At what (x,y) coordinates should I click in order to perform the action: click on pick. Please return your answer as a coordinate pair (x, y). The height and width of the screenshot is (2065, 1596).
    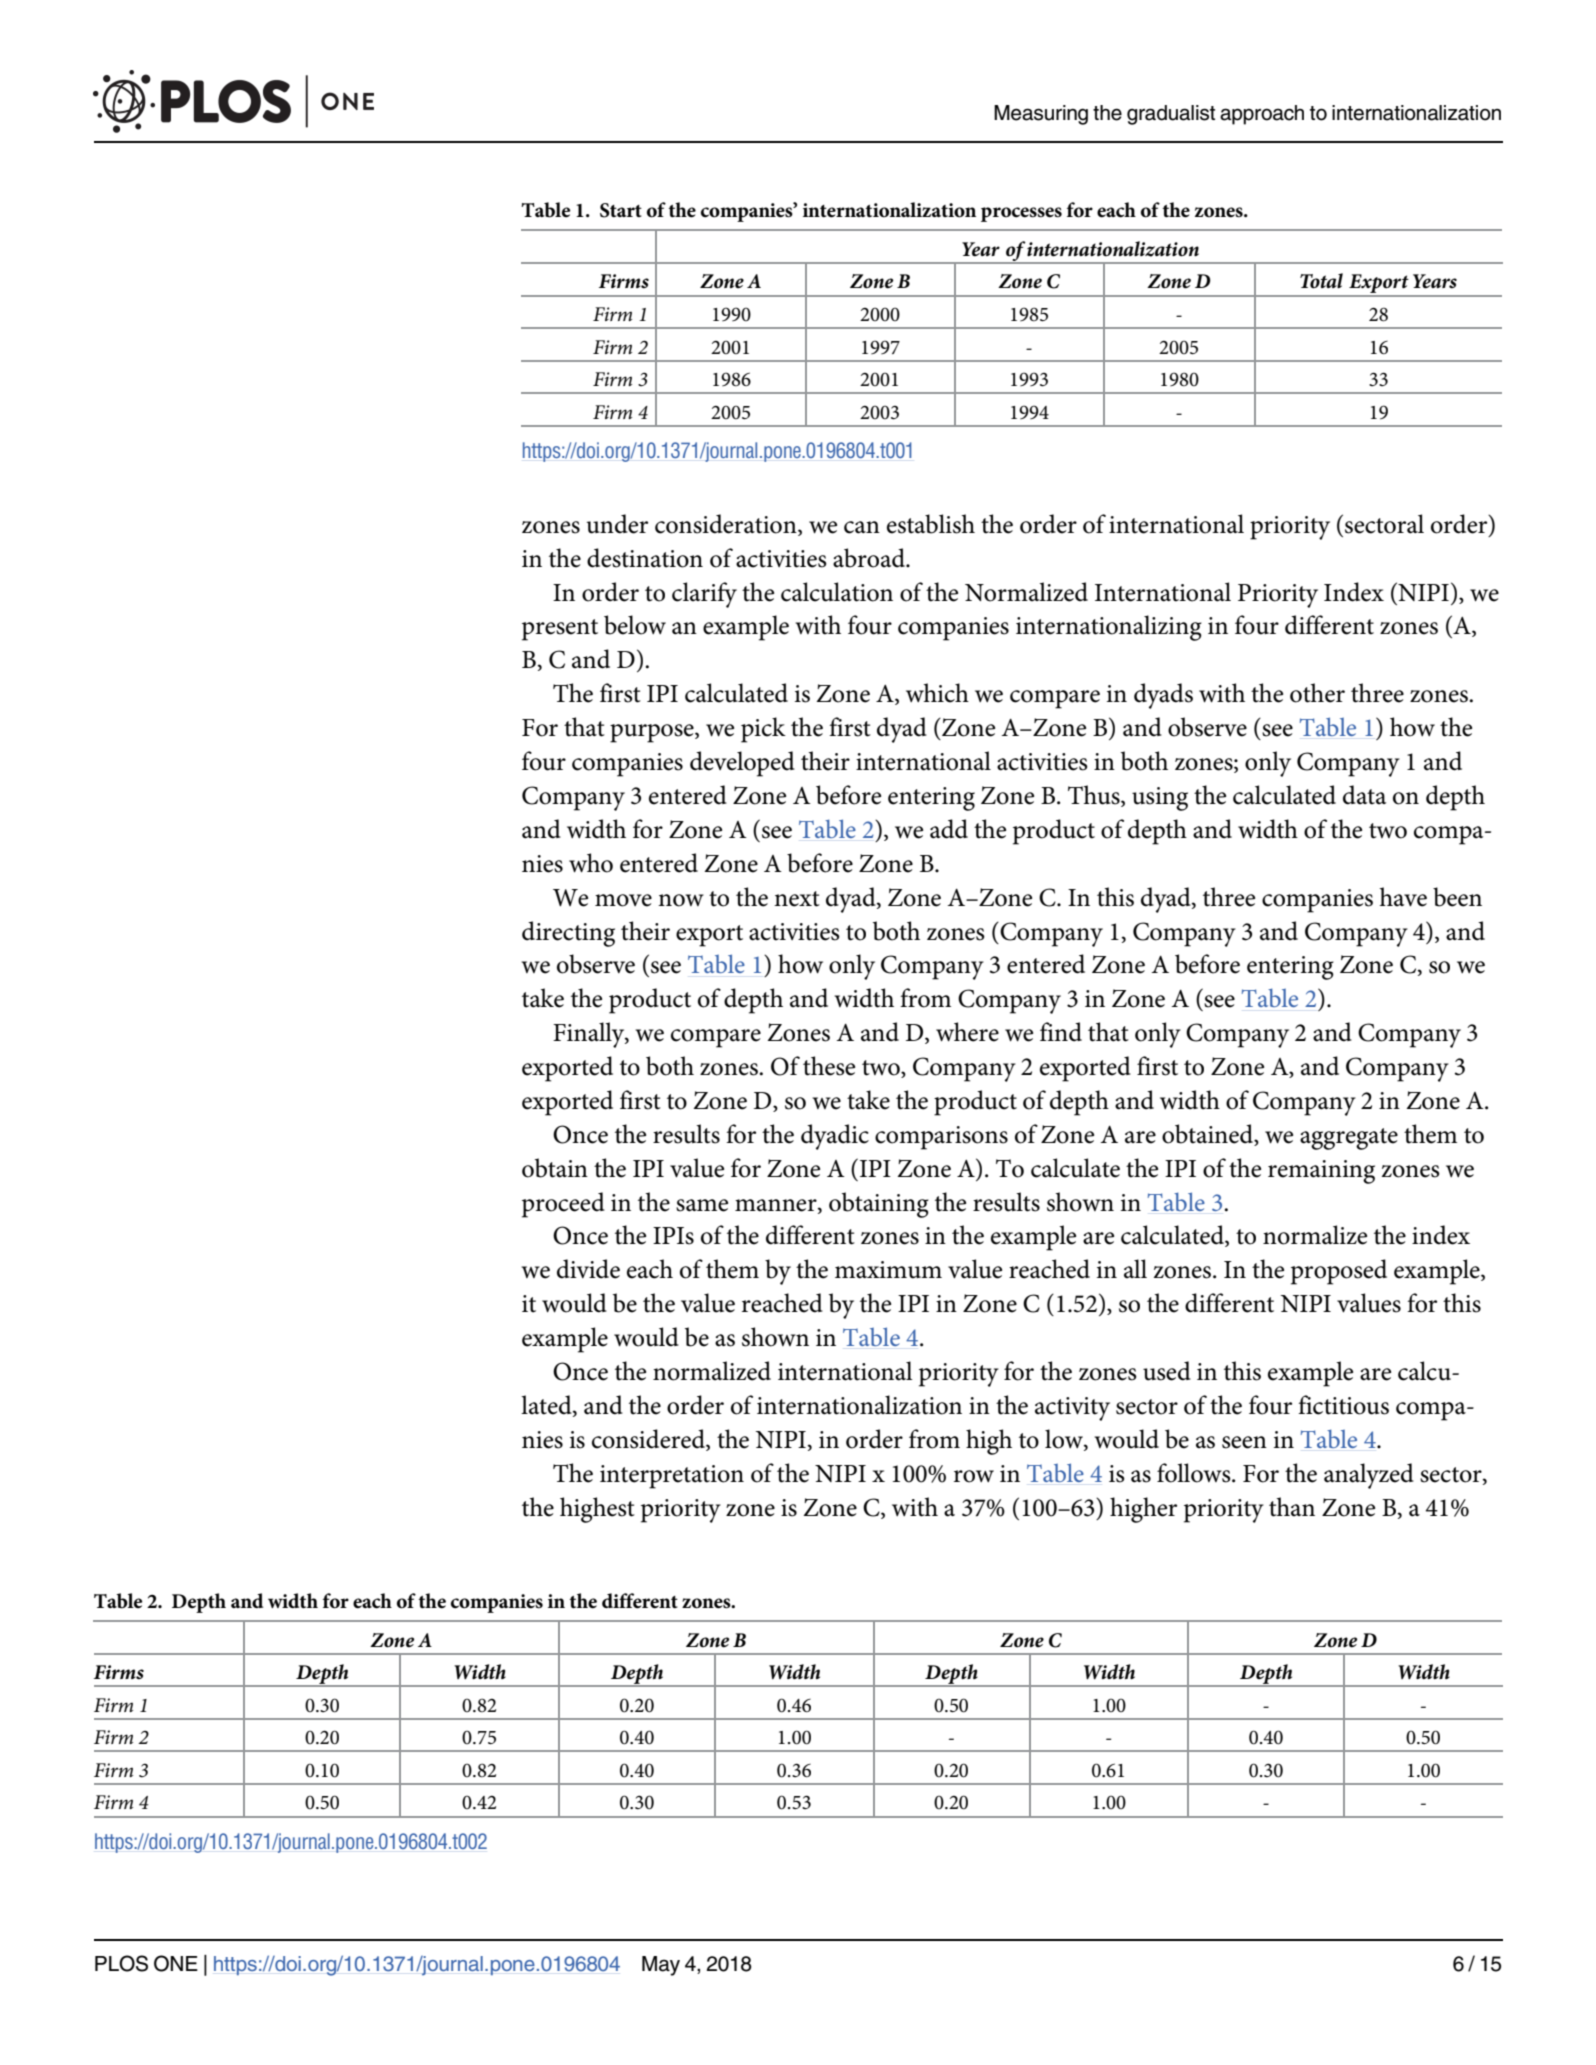
    Looking at the image, I should click on (763, 730).
